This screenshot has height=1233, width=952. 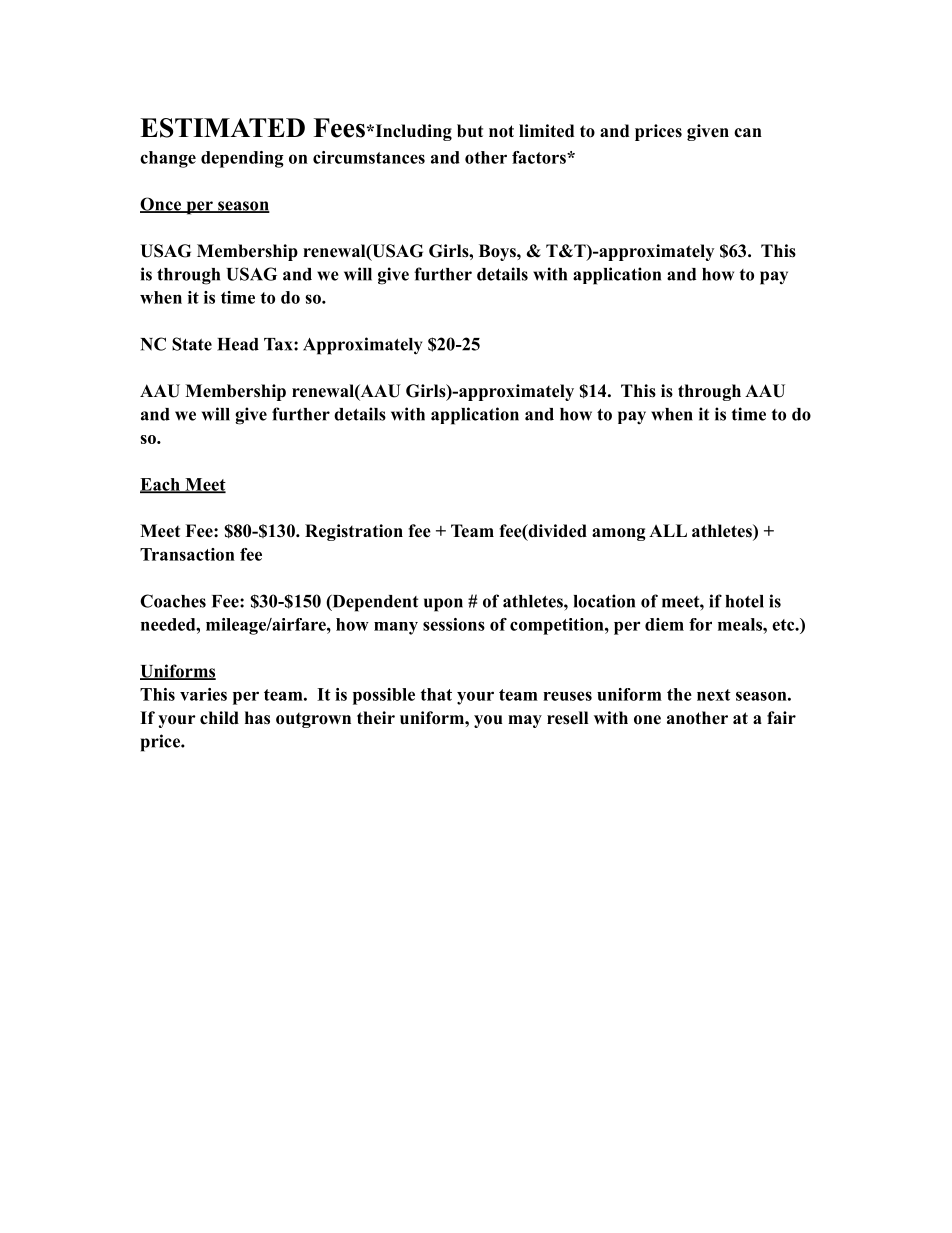 I want to click on Registration, so click(x=354, y=532).
